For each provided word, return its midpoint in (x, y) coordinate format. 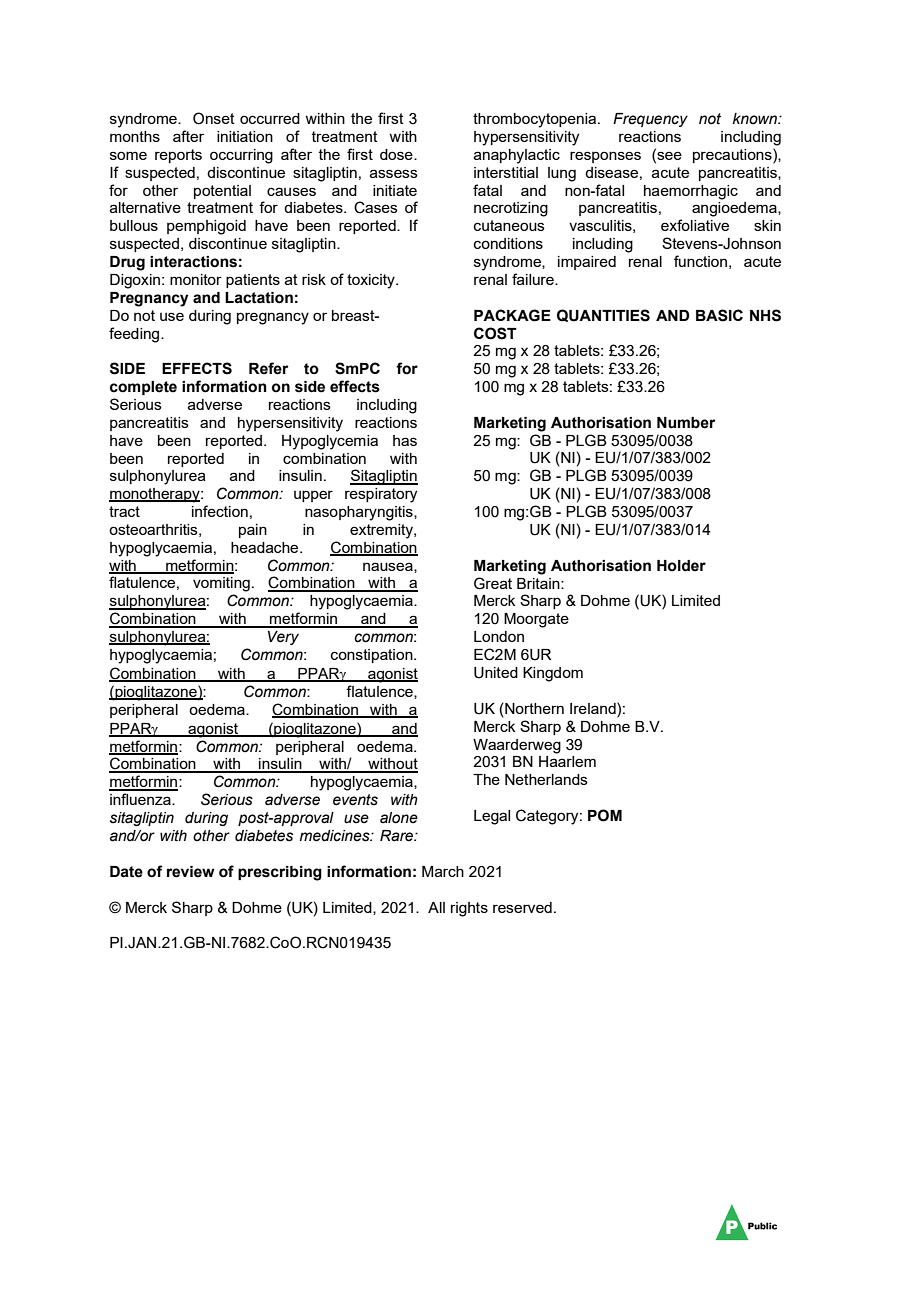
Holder (681, 566)
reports (178, 156)
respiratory (381, 495)
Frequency (650, 120)
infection (220, 511)
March (443, 871)
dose (397, 154)
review (191, 872)
